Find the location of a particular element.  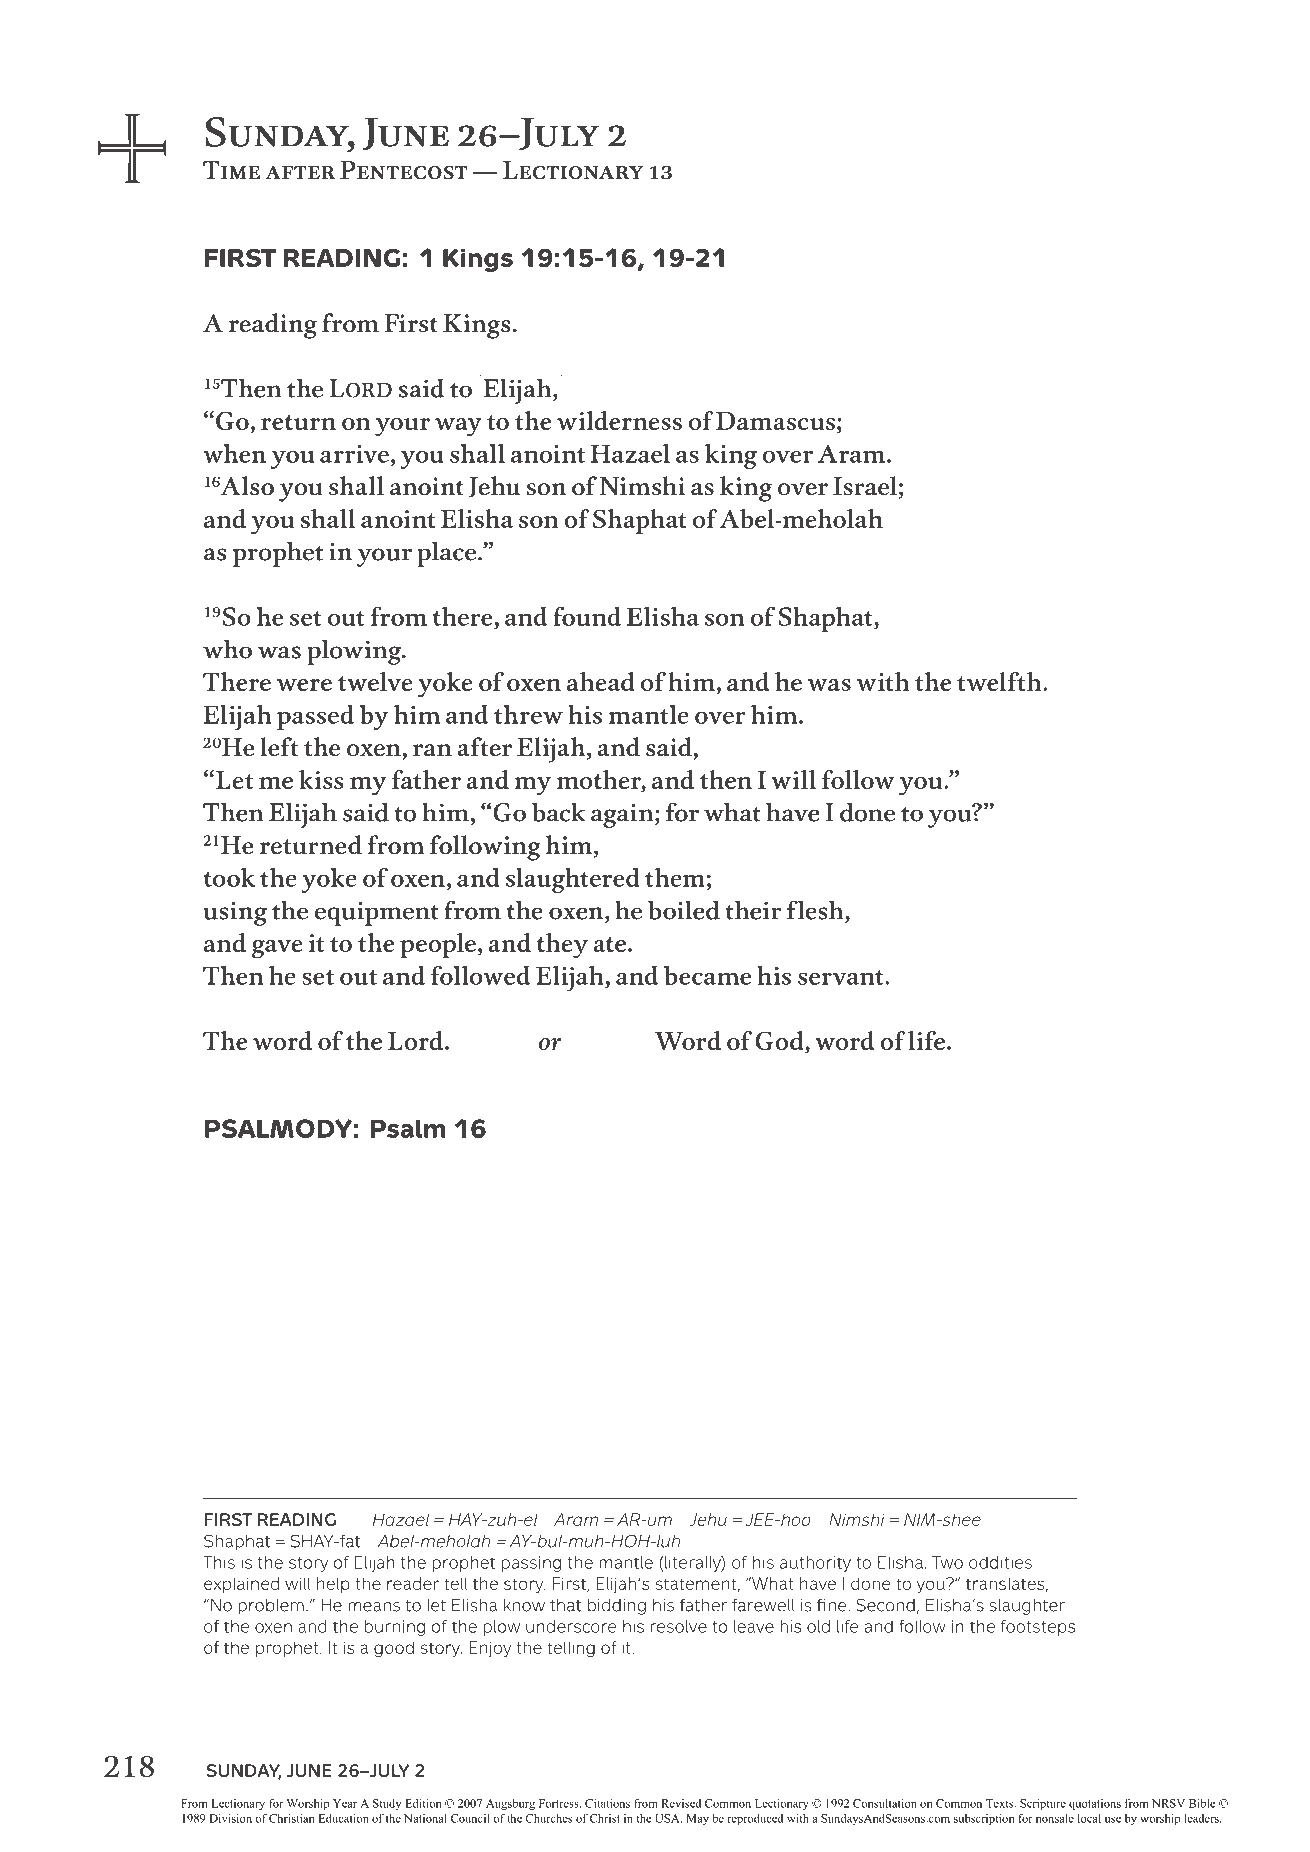

Pentecost is located at coordinates (403, 170).
